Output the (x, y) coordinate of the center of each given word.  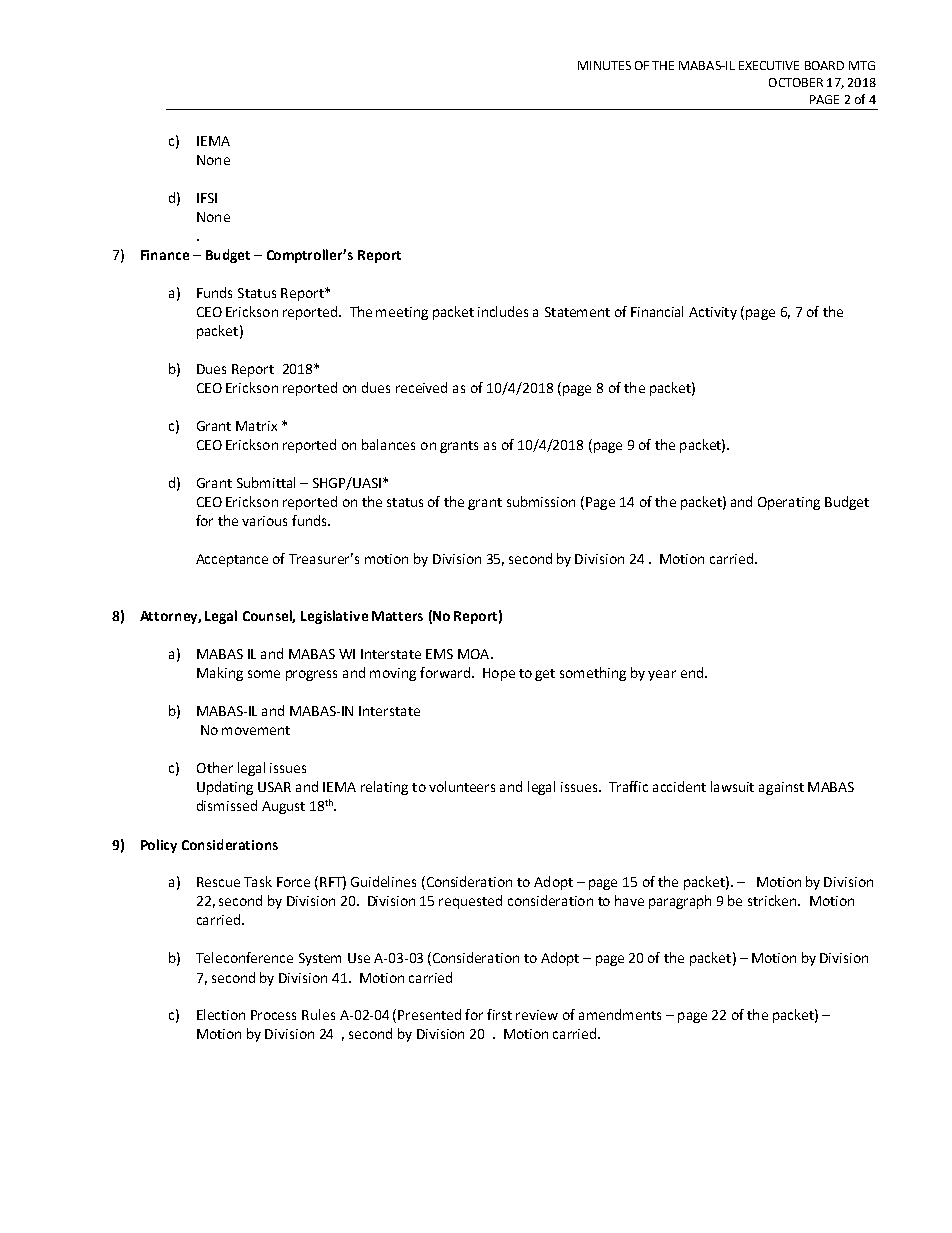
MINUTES (604, 65)
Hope (499, 674)
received (421, 387)
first (499, 1014)
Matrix (256, 426)
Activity (713, 313)
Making (220, 674)
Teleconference (244, 957)
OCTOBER (796, 82)
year (662, 675)
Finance (165, 255)
